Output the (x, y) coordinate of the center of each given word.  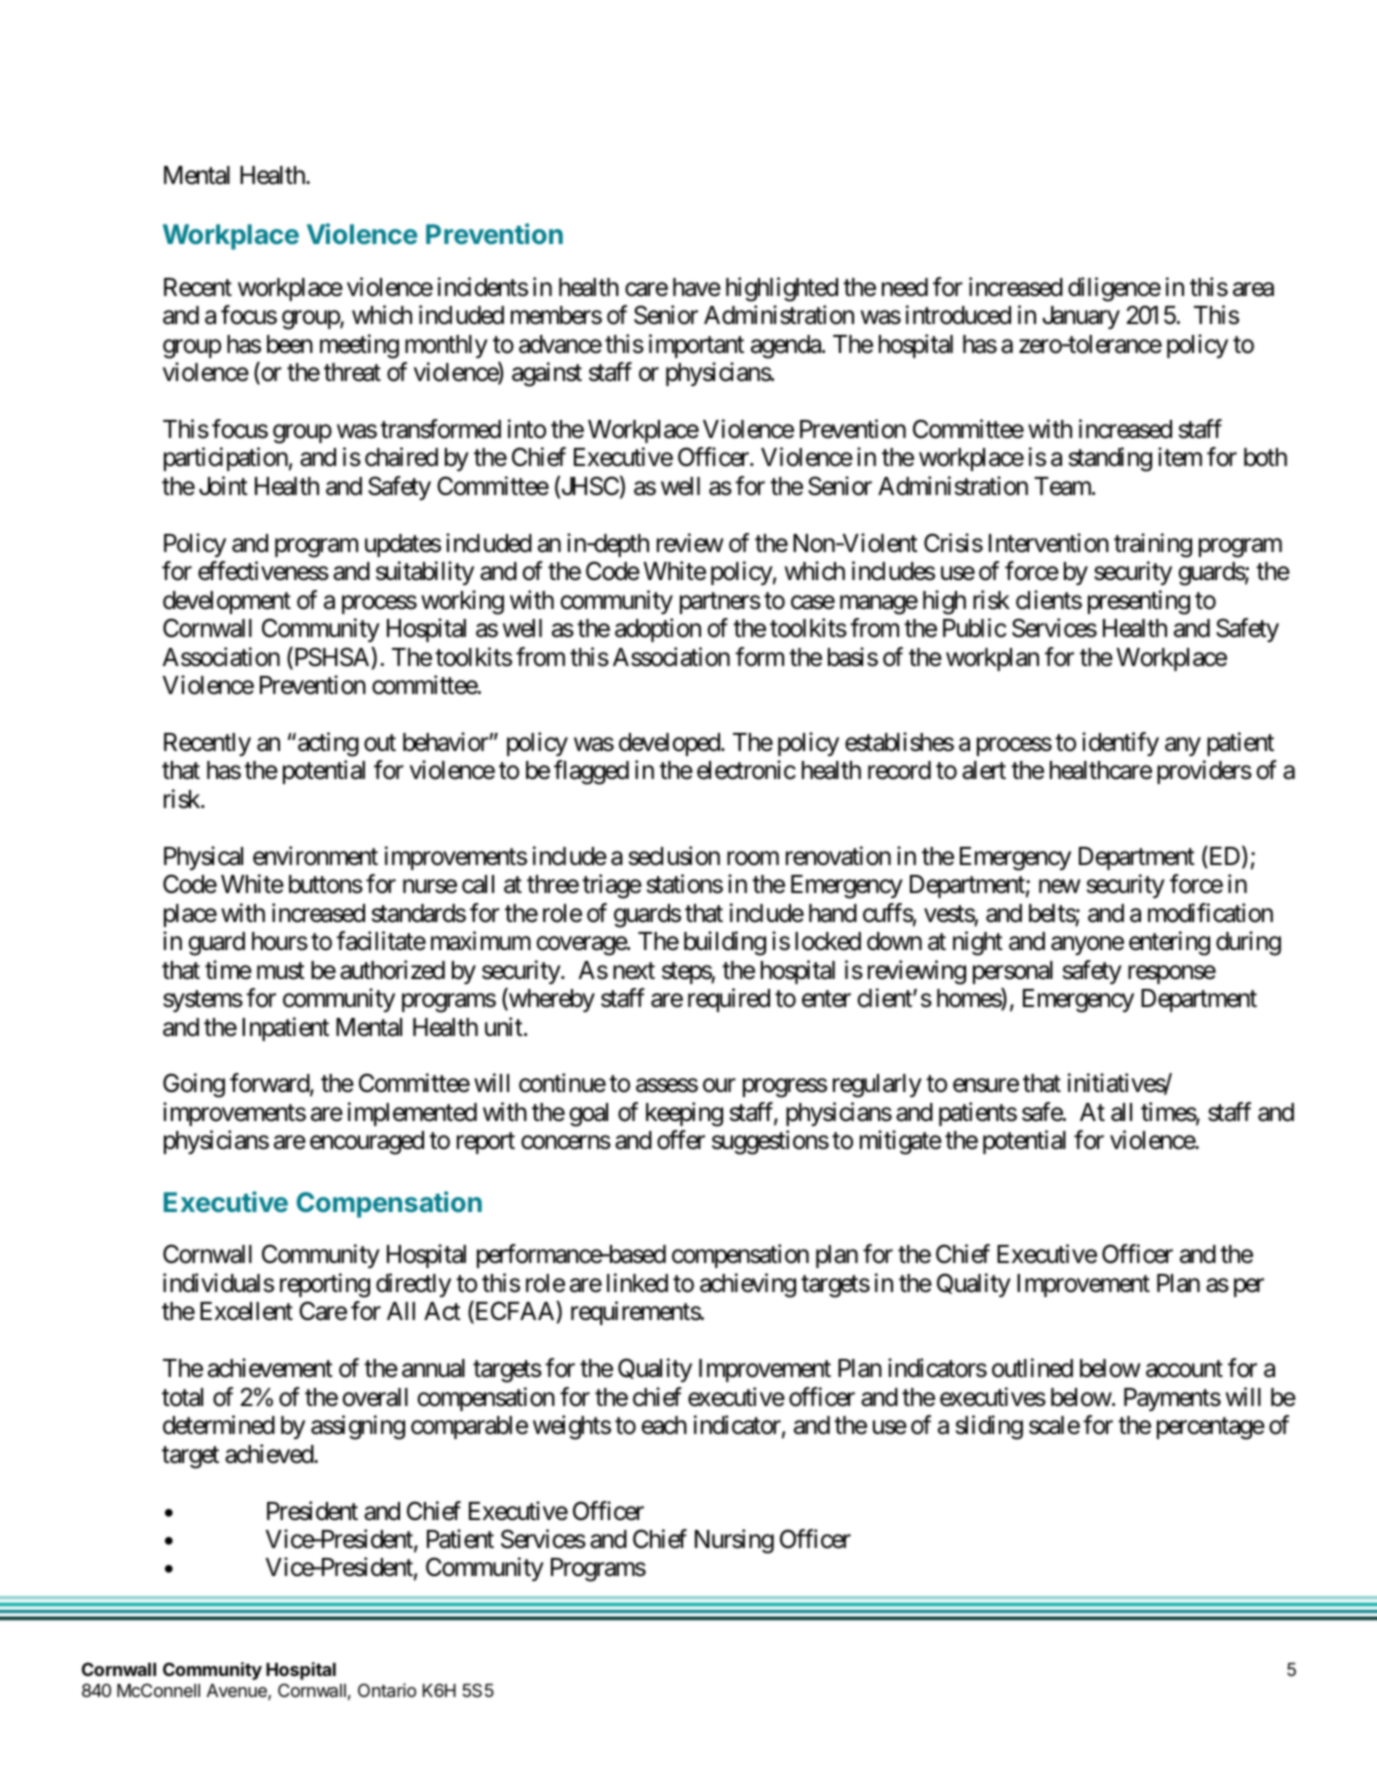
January (1081, 317)
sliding (989, 1427)
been (290, 344)
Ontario (387, 1690)
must (281, 971)
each (664, 1425)
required (729, 1000)
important (696, 346)
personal (1013, 972)
